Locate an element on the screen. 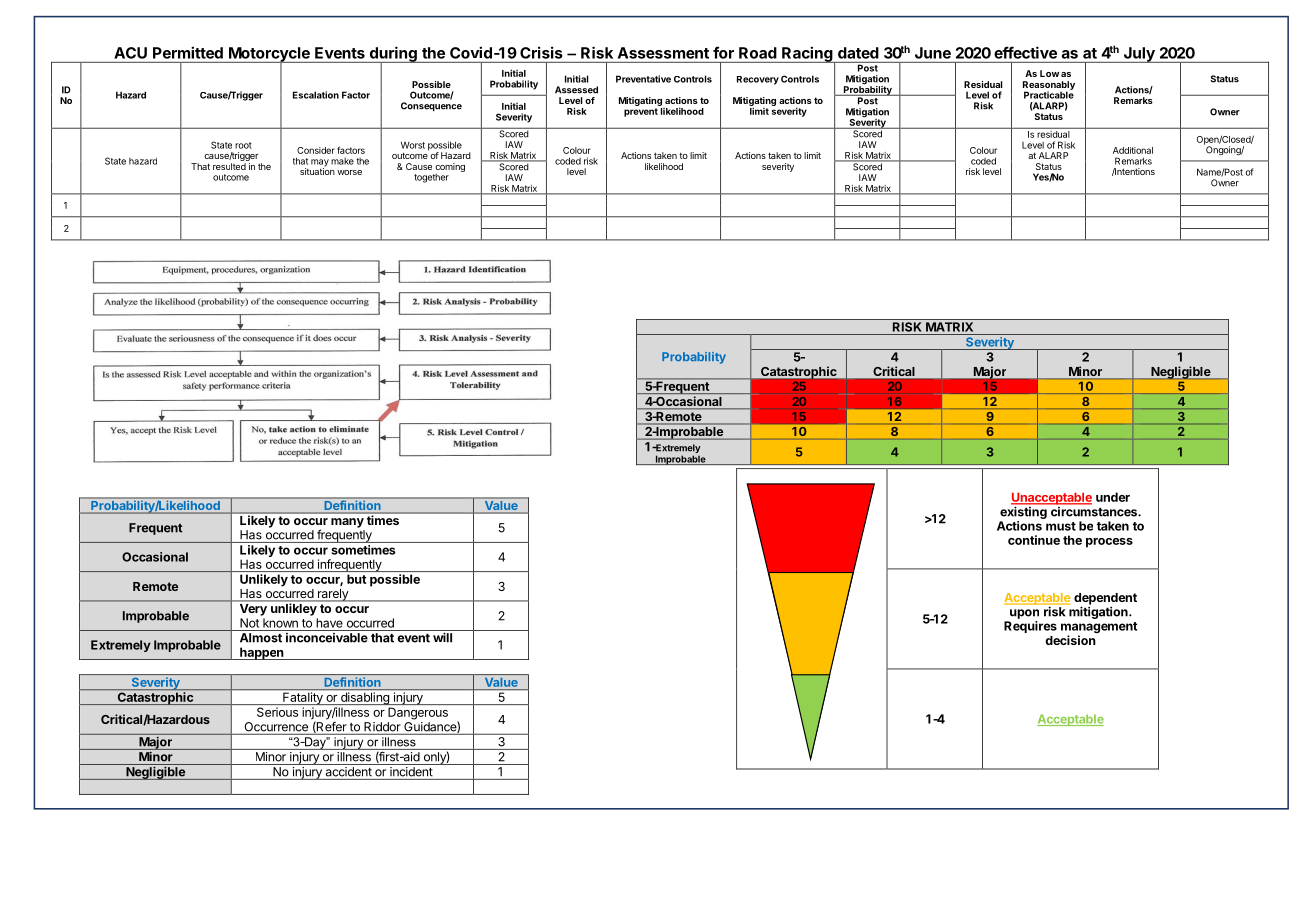 The image size is (1308, 924). will is located at coordinates (442, 637).
